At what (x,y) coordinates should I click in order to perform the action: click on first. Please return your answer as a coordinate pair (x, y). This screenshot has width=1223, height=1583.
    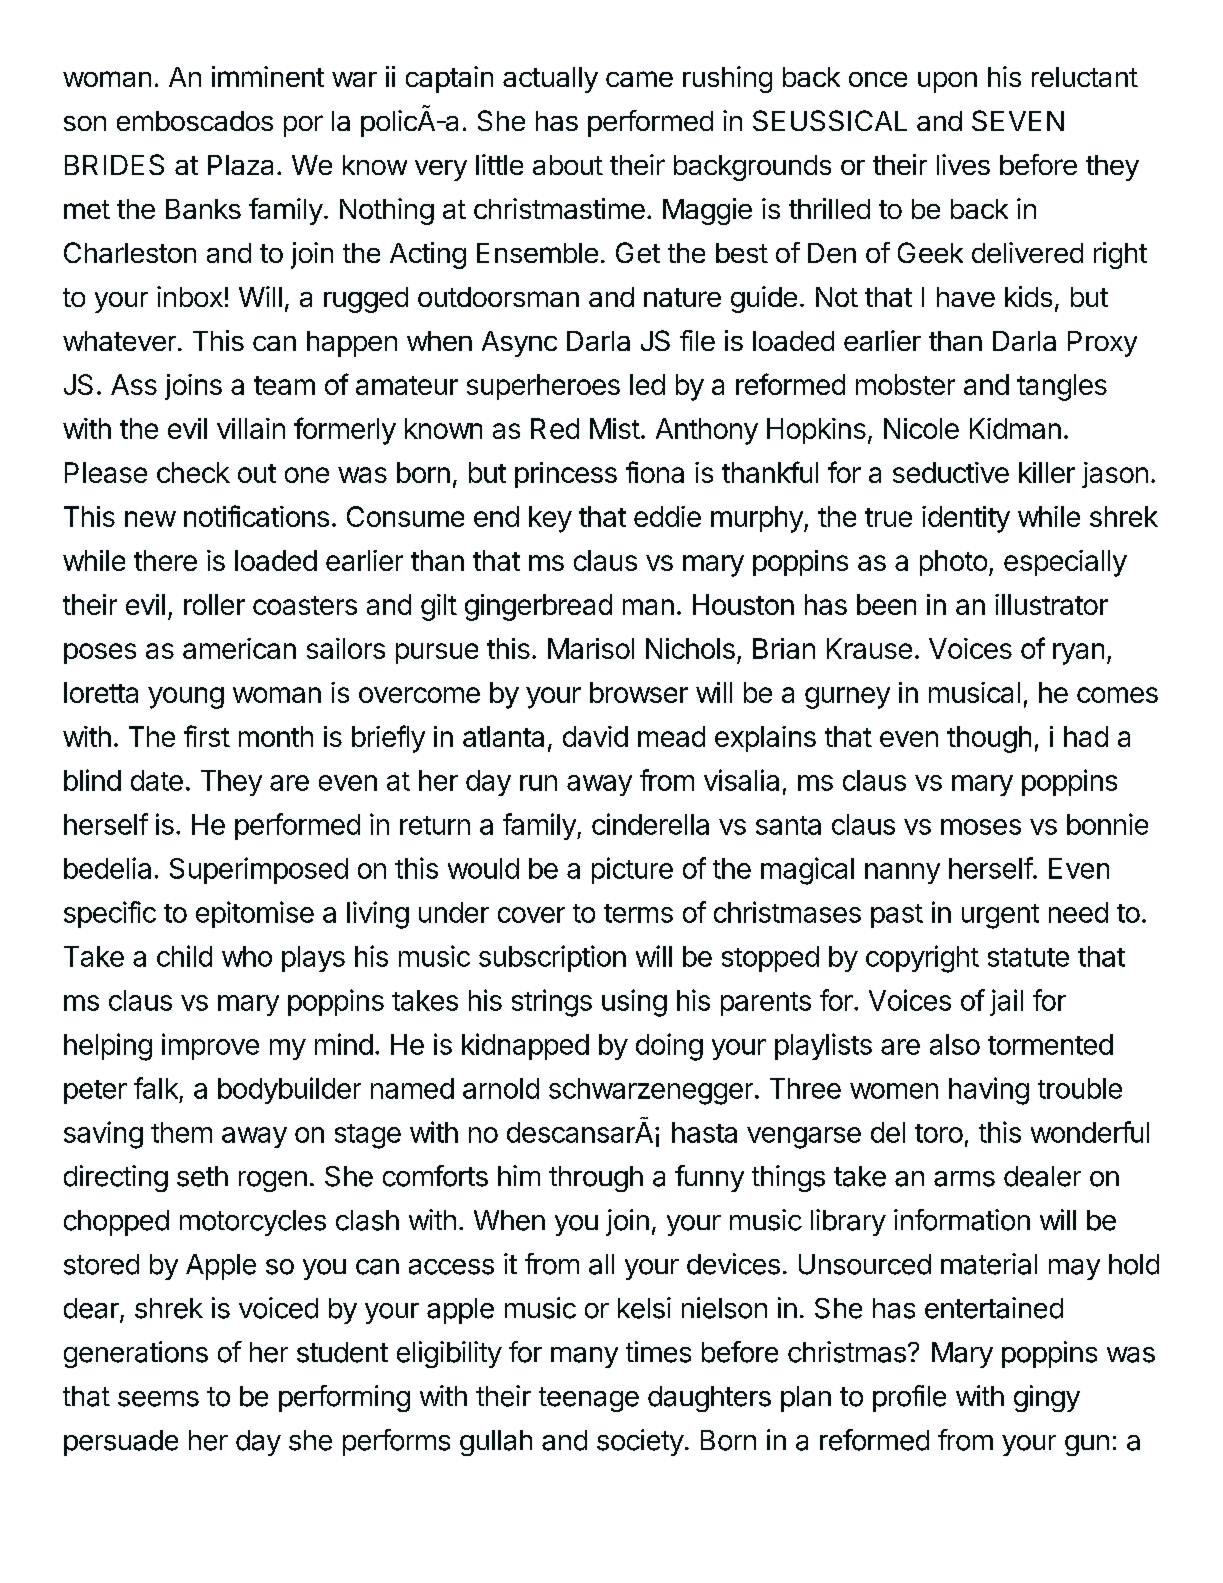
    Looking at the image, I should click on (207, 736).
